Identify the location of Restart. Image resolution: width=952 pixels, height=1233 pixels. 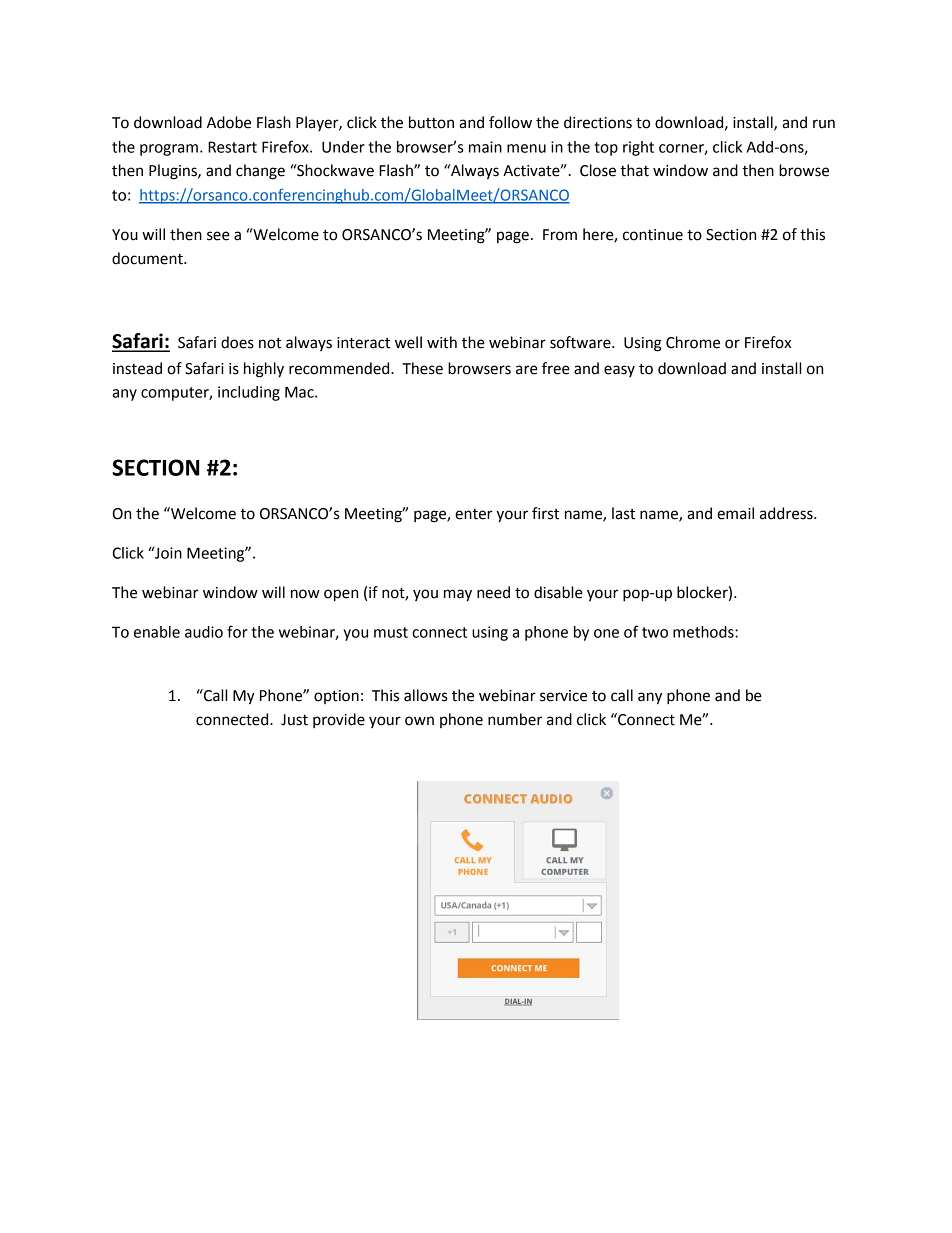
(232, 147).
